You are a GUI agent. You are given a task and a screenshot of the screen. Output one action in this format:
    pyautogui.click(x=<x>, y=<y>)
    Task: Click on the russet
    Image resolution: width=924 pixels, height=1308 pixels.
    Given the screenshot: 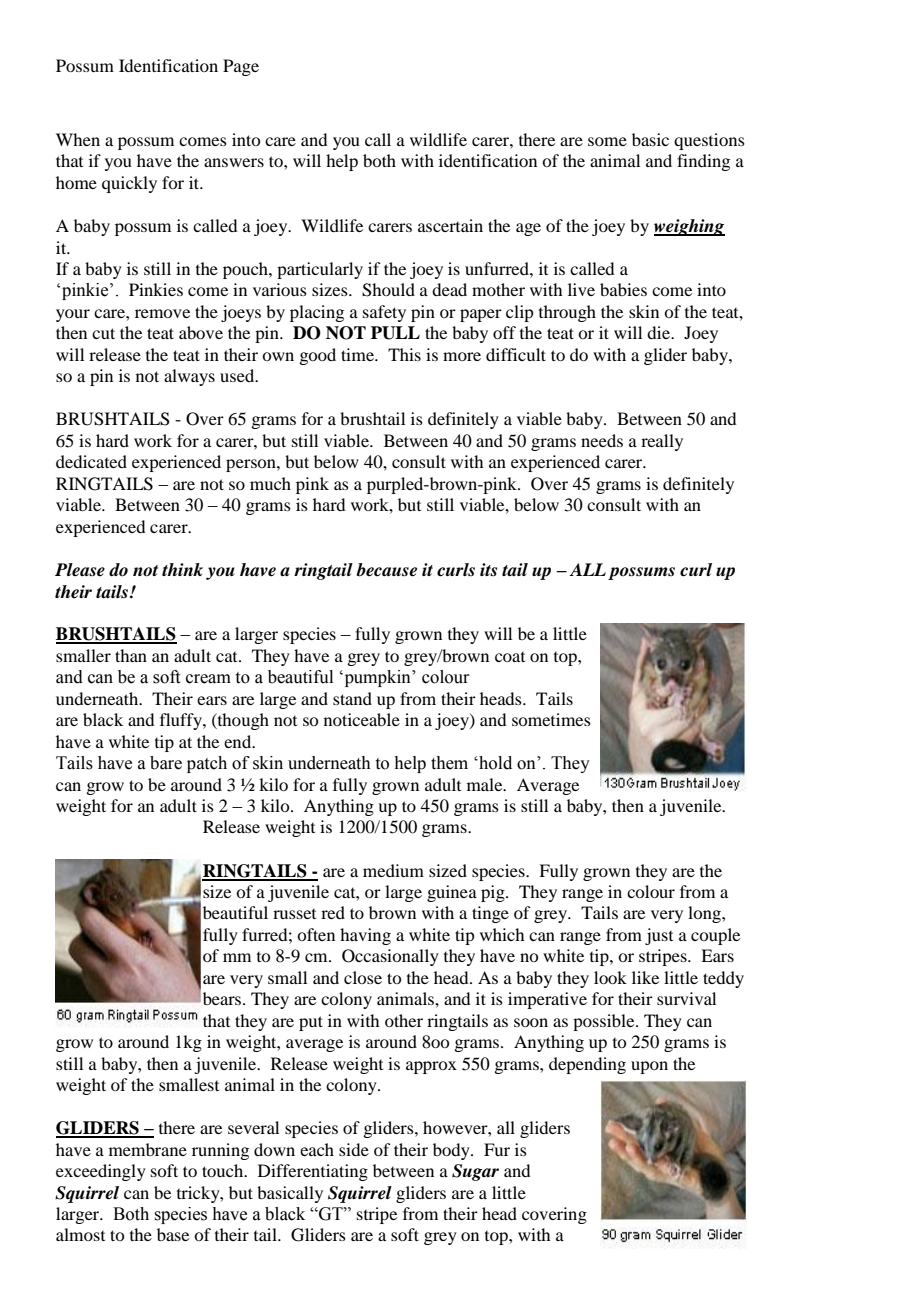 What is the action you would take?
    pyautogui.click(x=294, y=914)
